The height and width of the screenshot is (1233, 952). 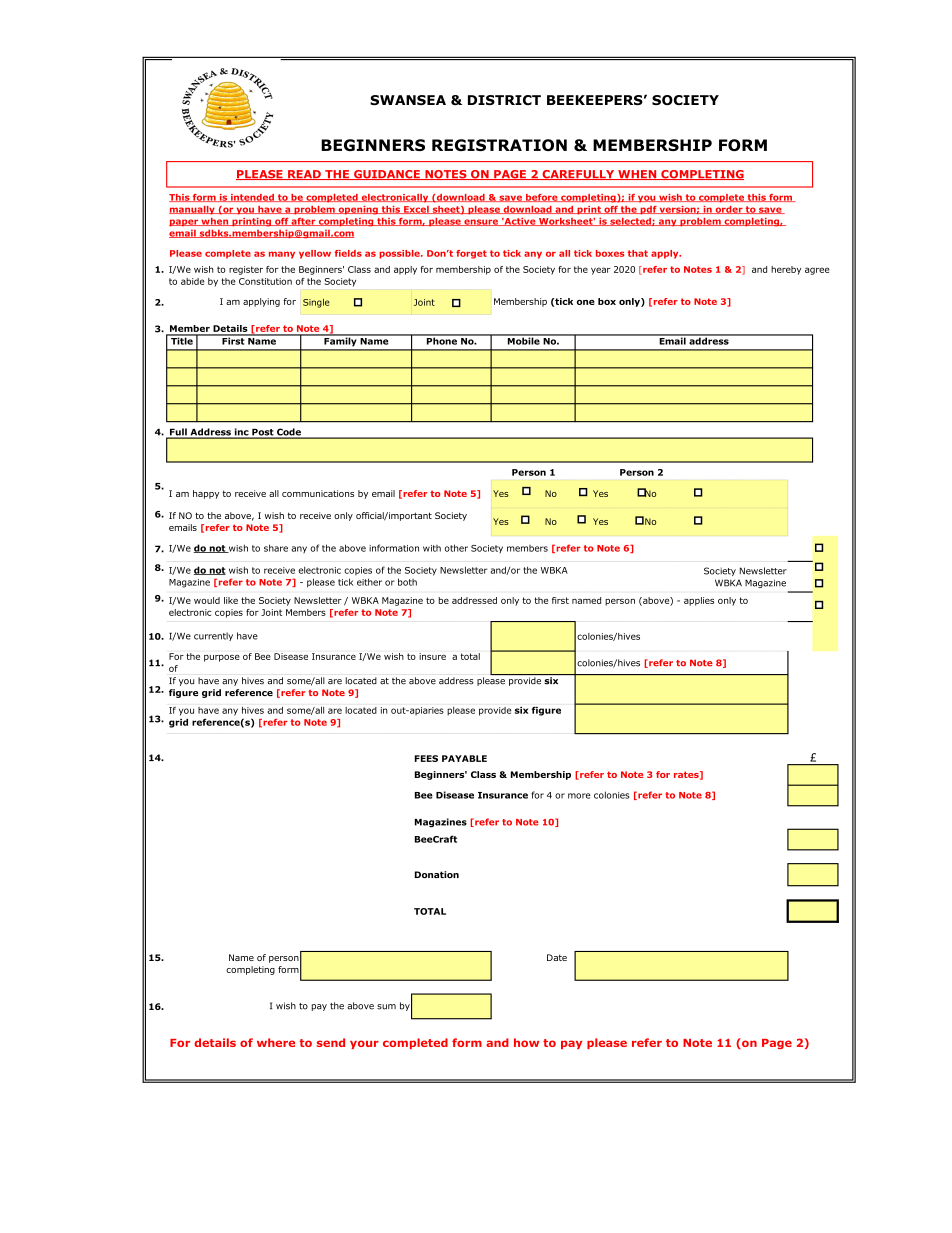 I want to click on Post, so click(x=263, y=433).
